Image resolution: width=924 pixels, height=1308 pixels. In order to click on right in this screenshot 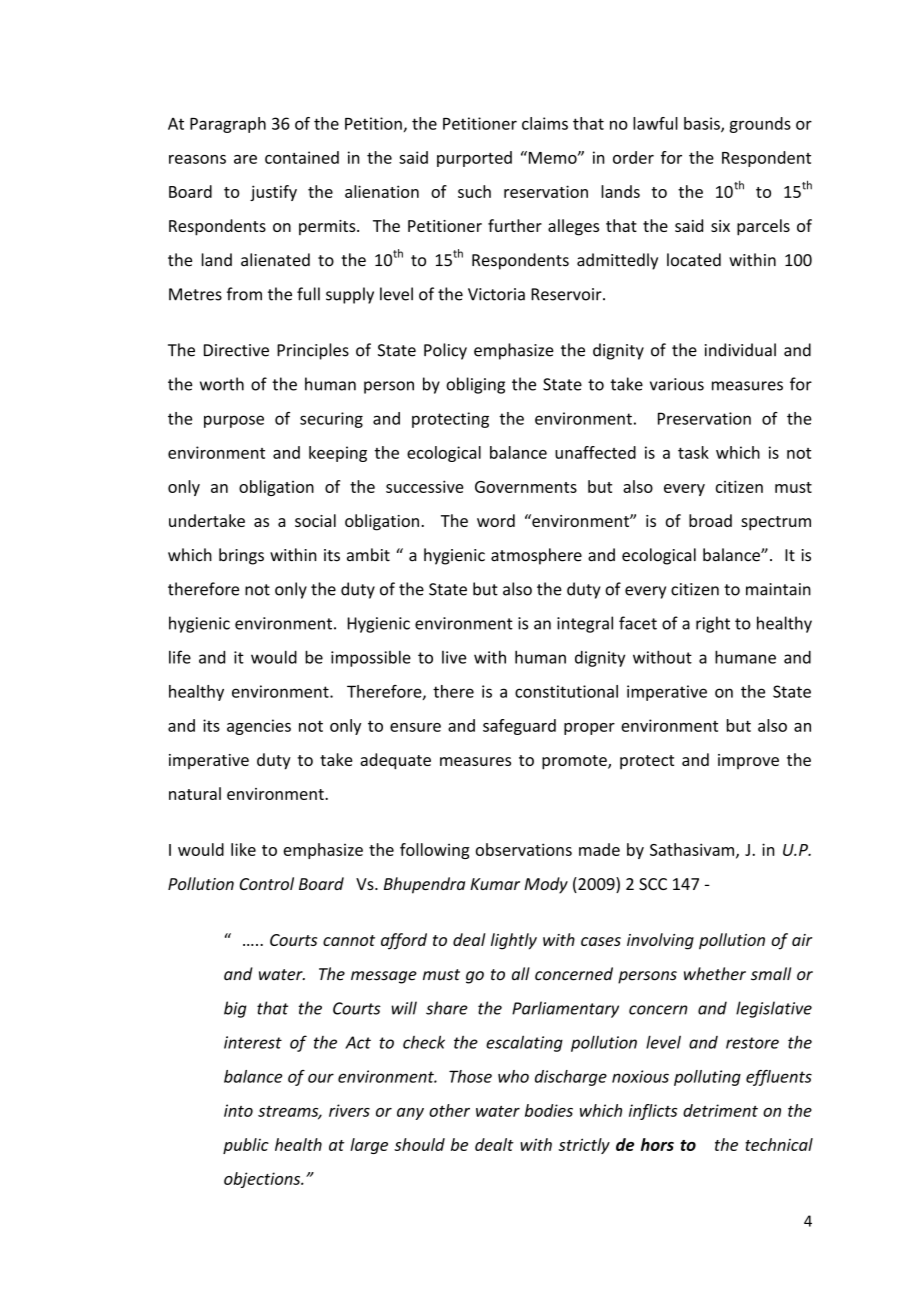, I will do `click(713, 624)`.
